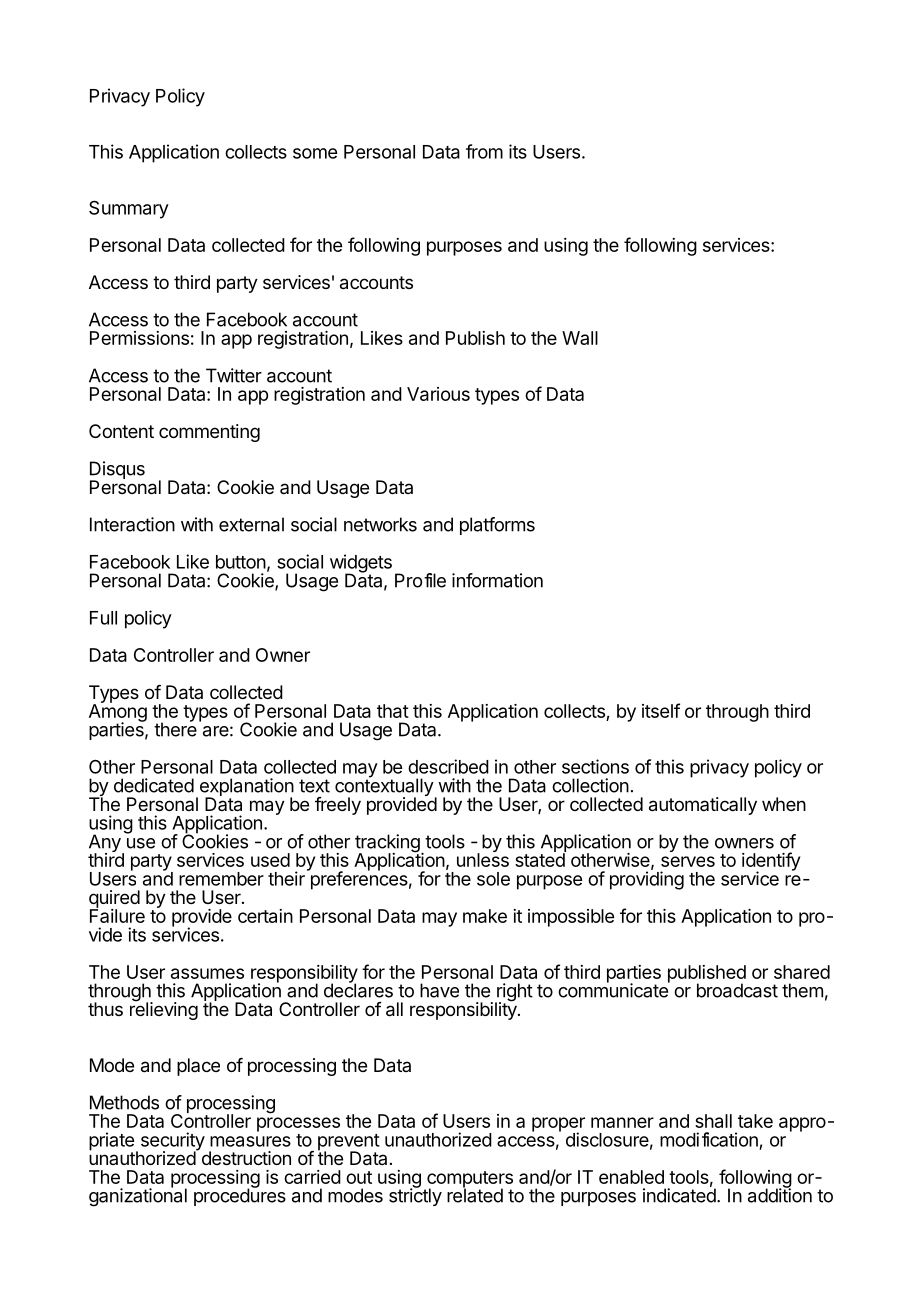 This image has height=1308, width=924. I want to click on Summary, so click(129, 209).
